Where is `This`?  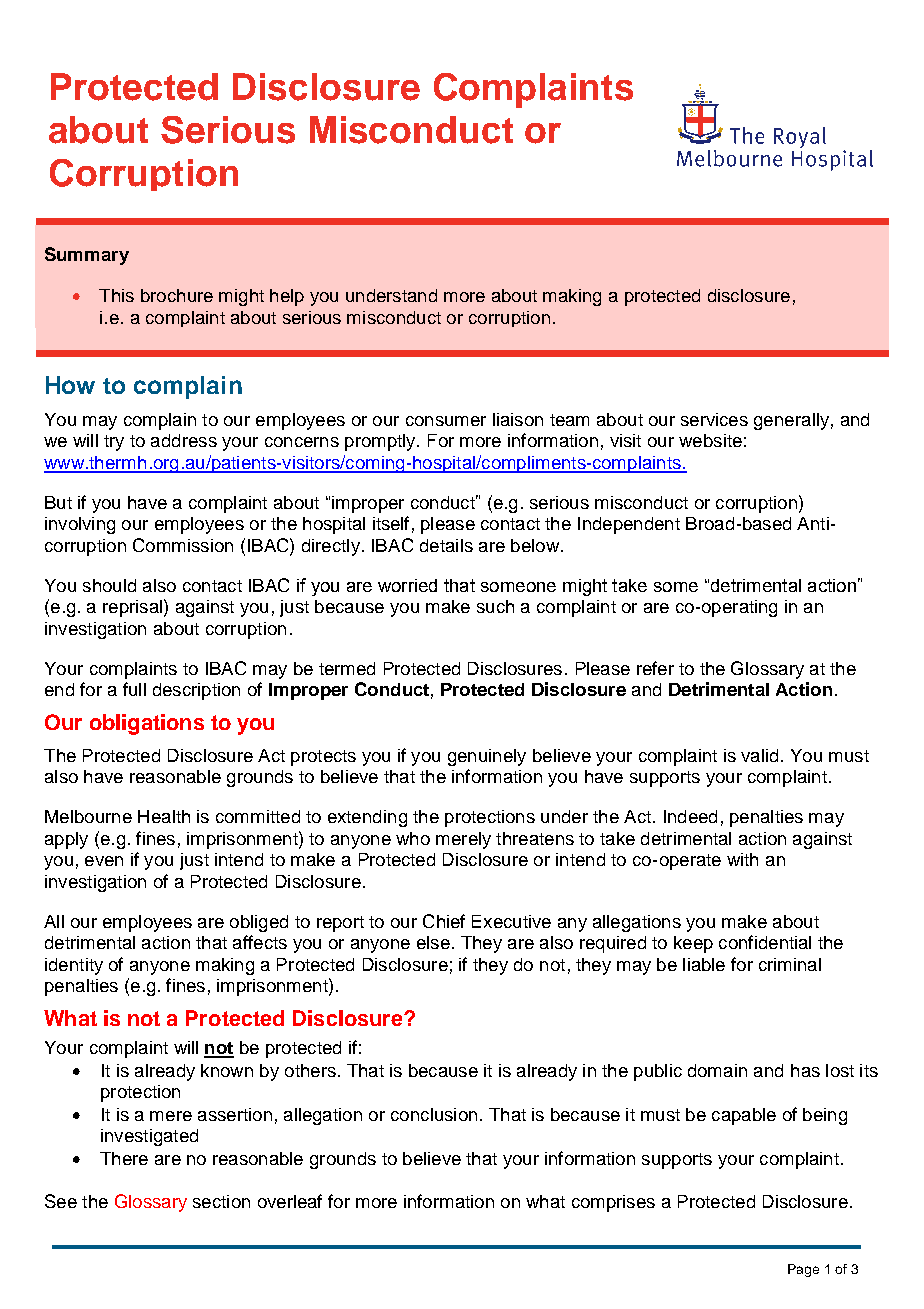 This is located at coordinates (116, 295).
